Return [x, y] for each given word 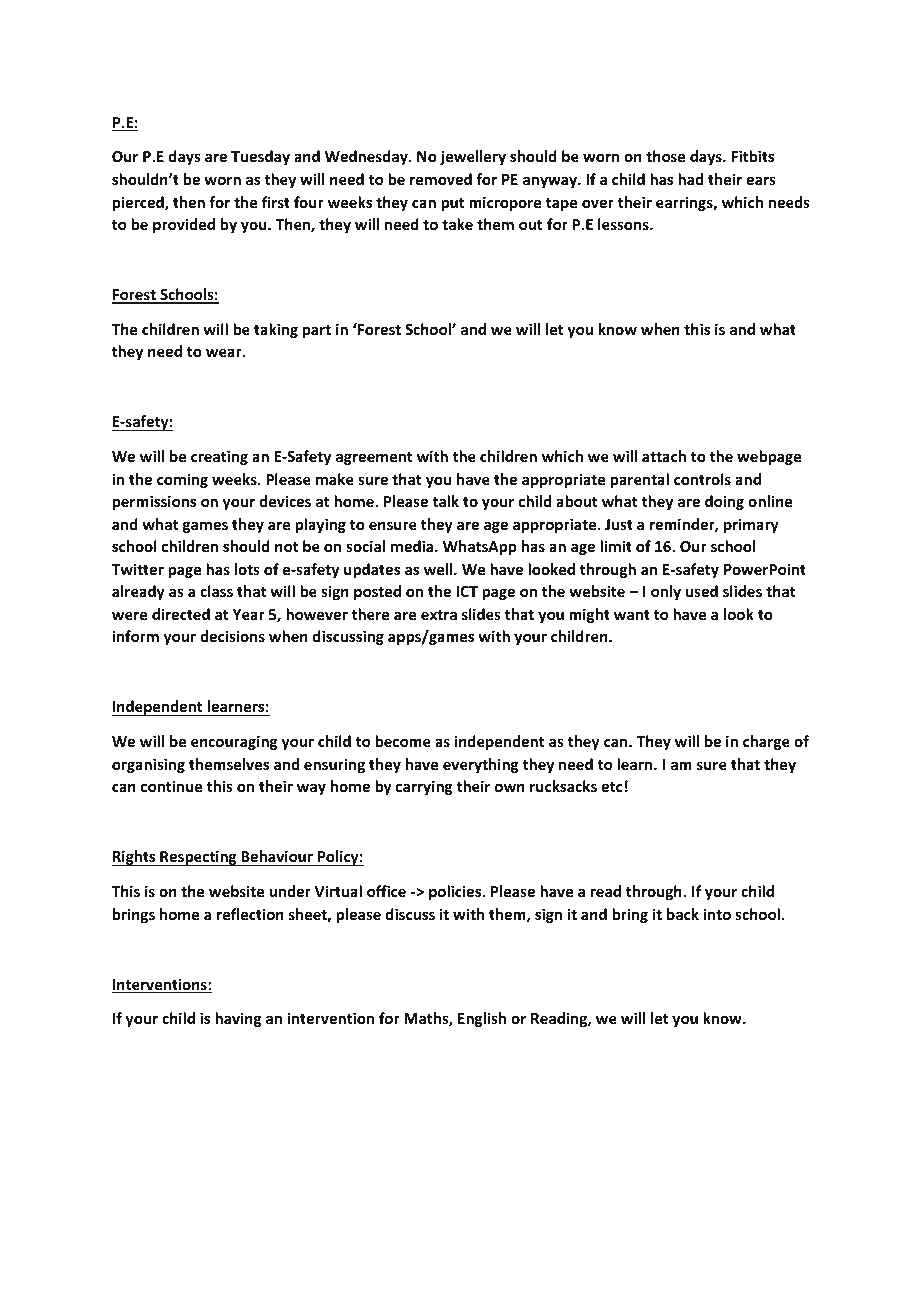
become [403, 741]
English [482, 1019]
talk [445, 501]
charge [766, 742]
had [690, 179]
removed [441, 179]
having [238, 1019]
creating [219, 457]
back [683, 914]
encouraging [234, 742]
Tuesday [260, 157]
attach [664, 456]
